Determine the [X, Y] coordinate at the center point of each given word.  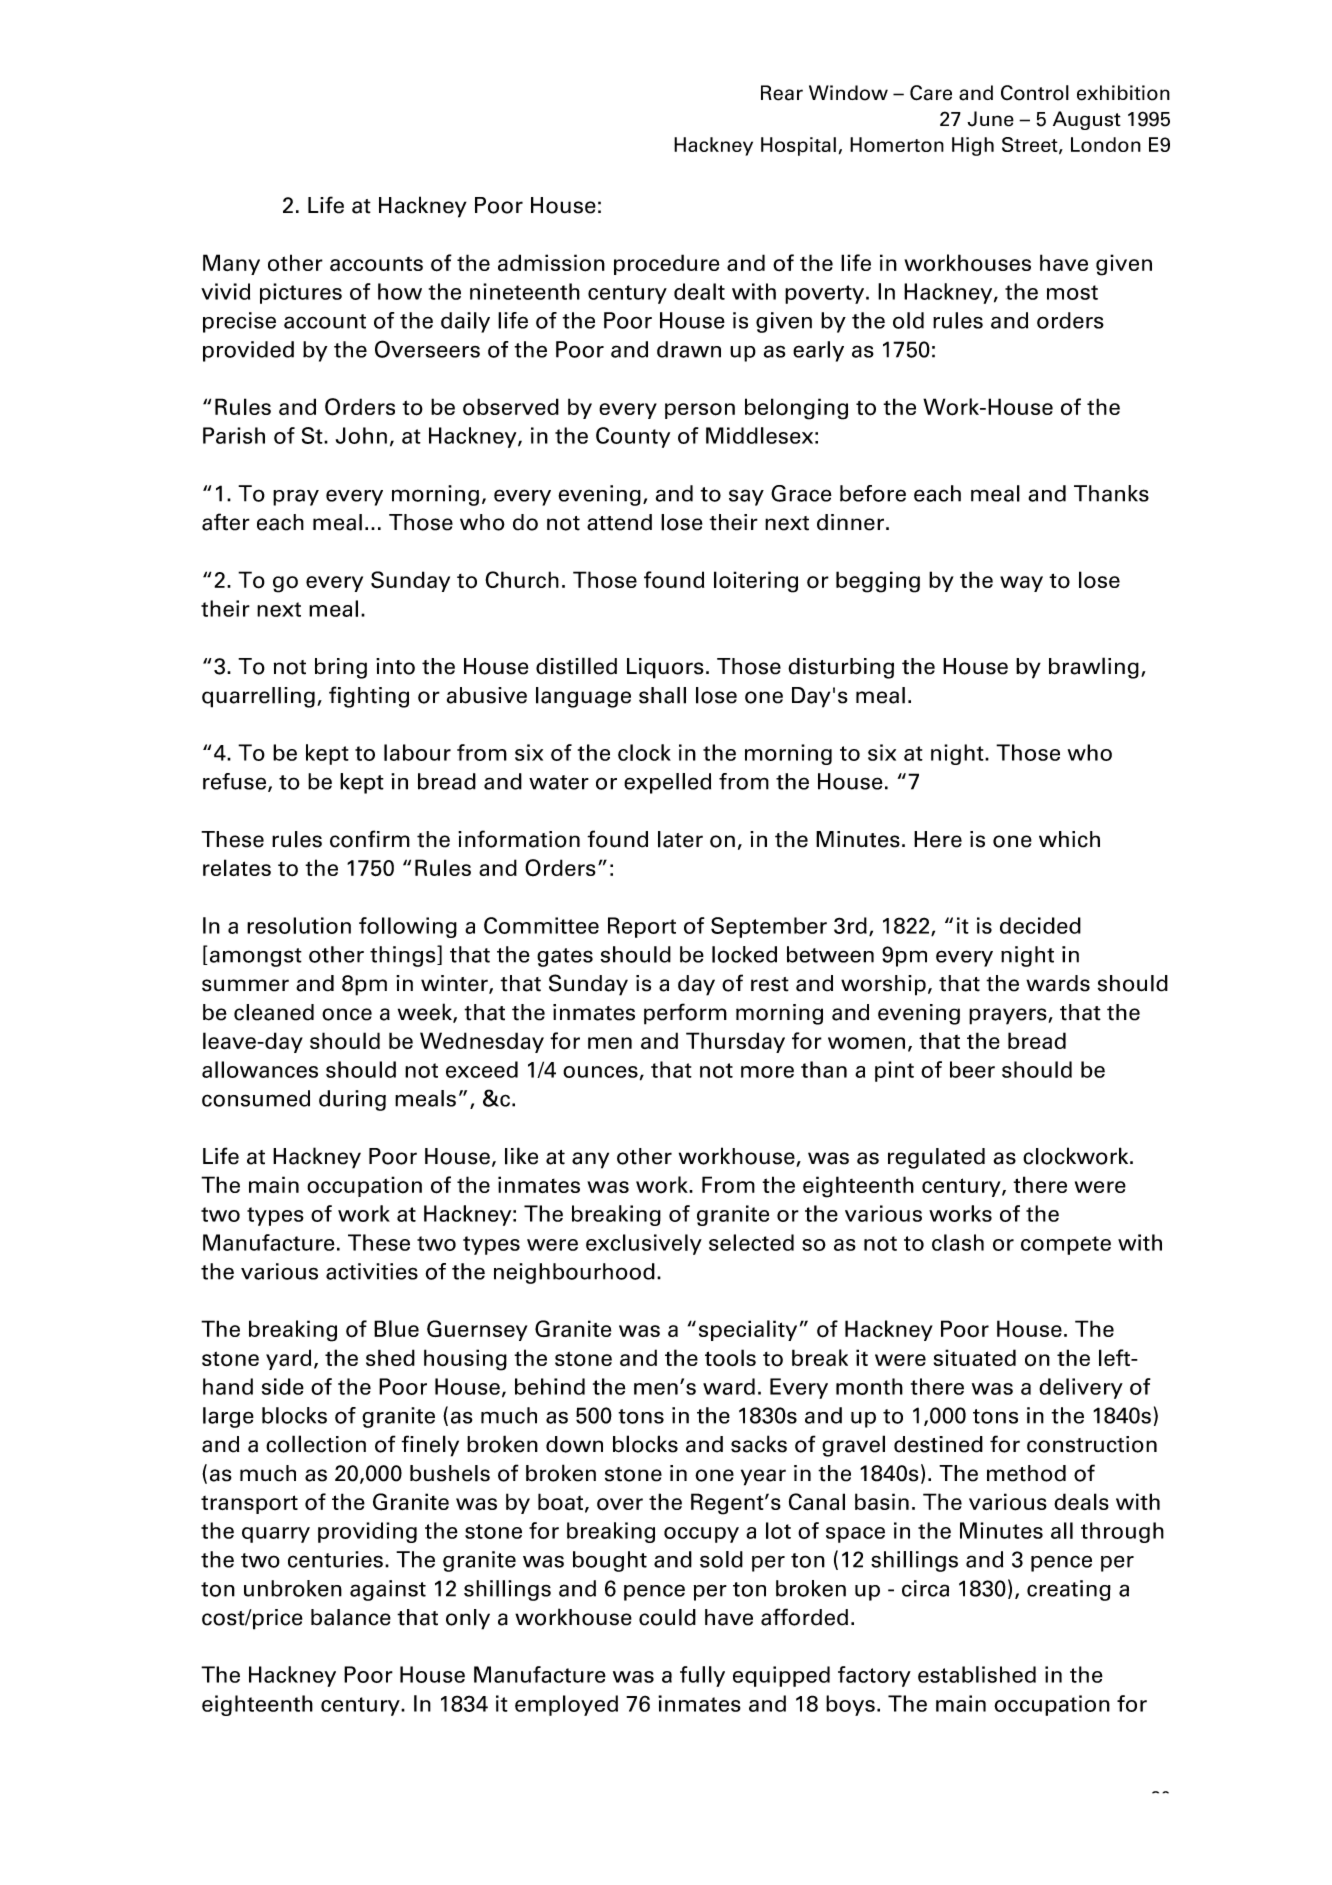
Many [231, 264]
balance [351, 1617]
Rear [782, 93]
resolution [299, 925]
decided [1040, 925]
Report [642, 927]
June [990, 119]
